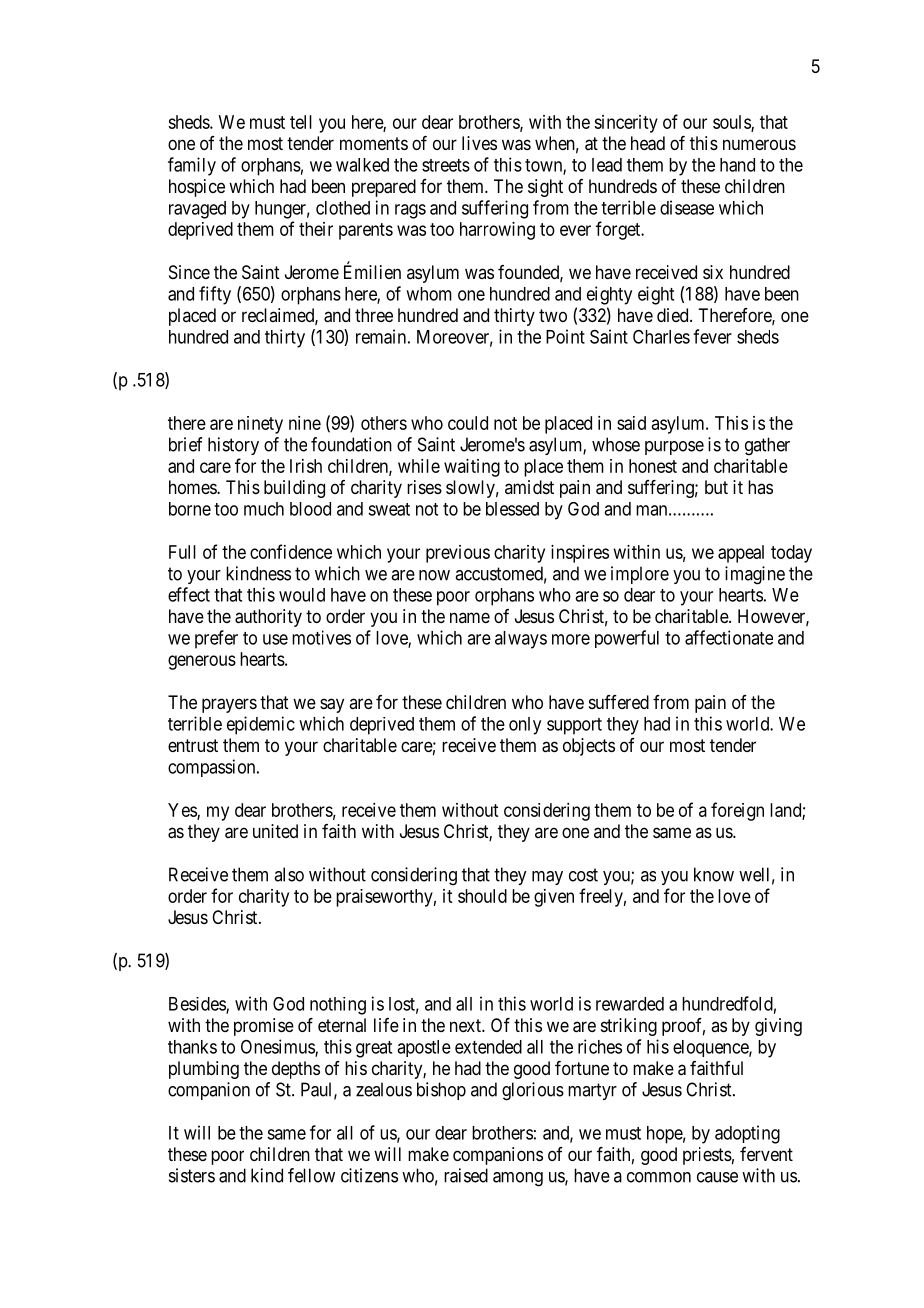 Image resolution: width=924 pixels, height=1308 pixels. What do you see at coordinates (737, 811) in the screenshot?
I see `foreign` at bounding box center [737, 811].
